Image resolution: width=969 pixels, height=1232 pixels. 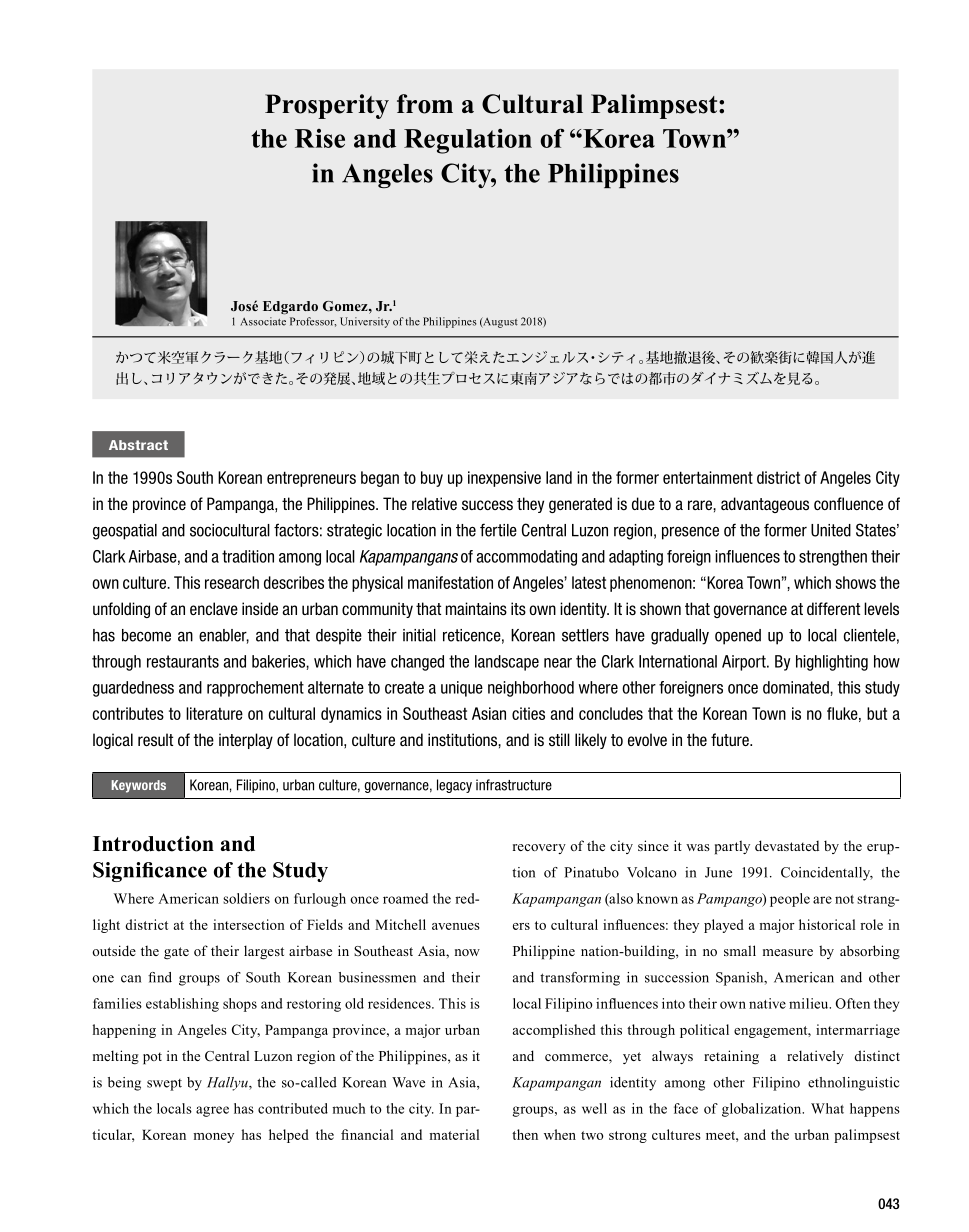 What do you see at coordinates (833, 608) in the image?
I see `different` at bounding box center [833, 608].
